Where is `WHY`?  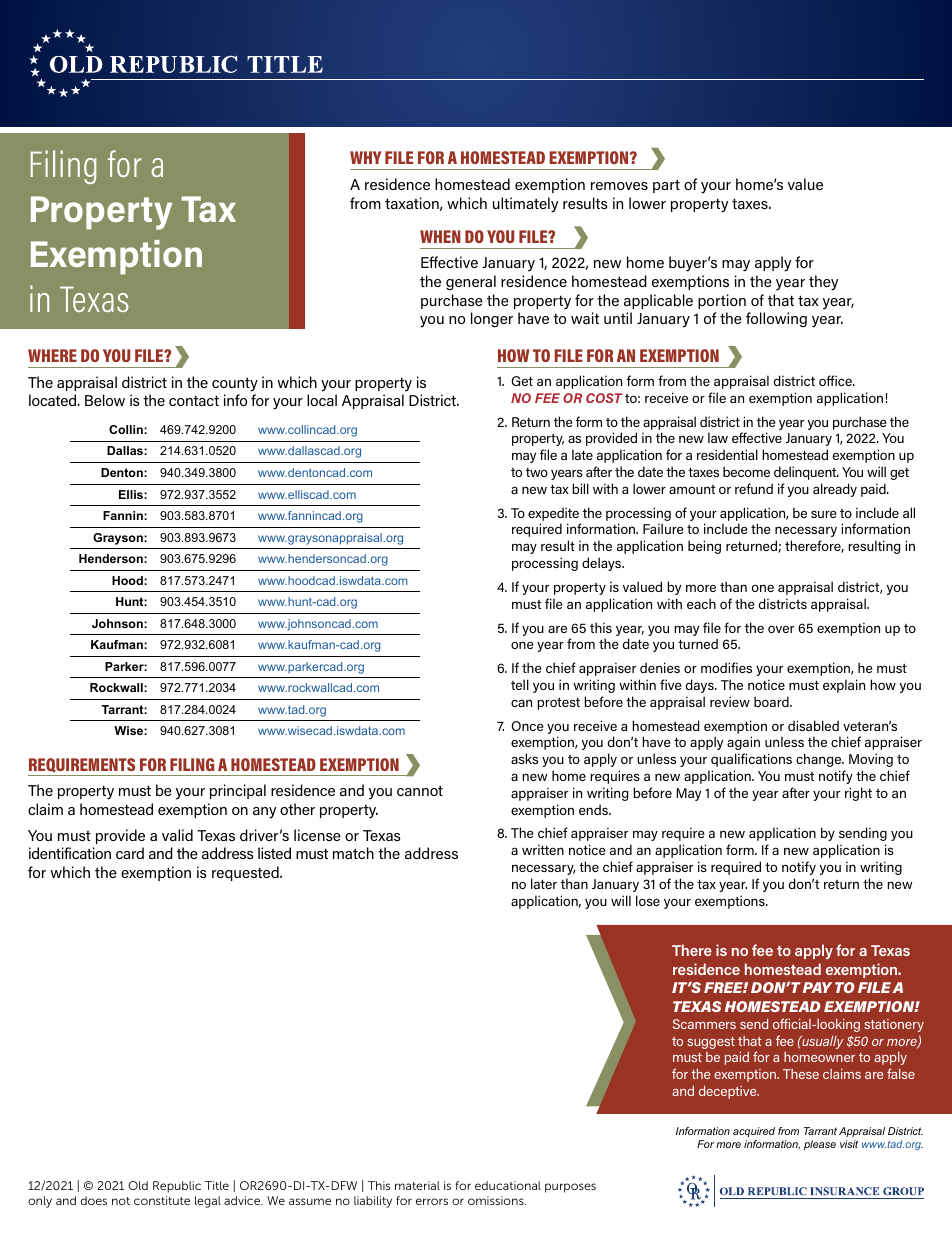
WHY is located at coordinates (366, 157).
